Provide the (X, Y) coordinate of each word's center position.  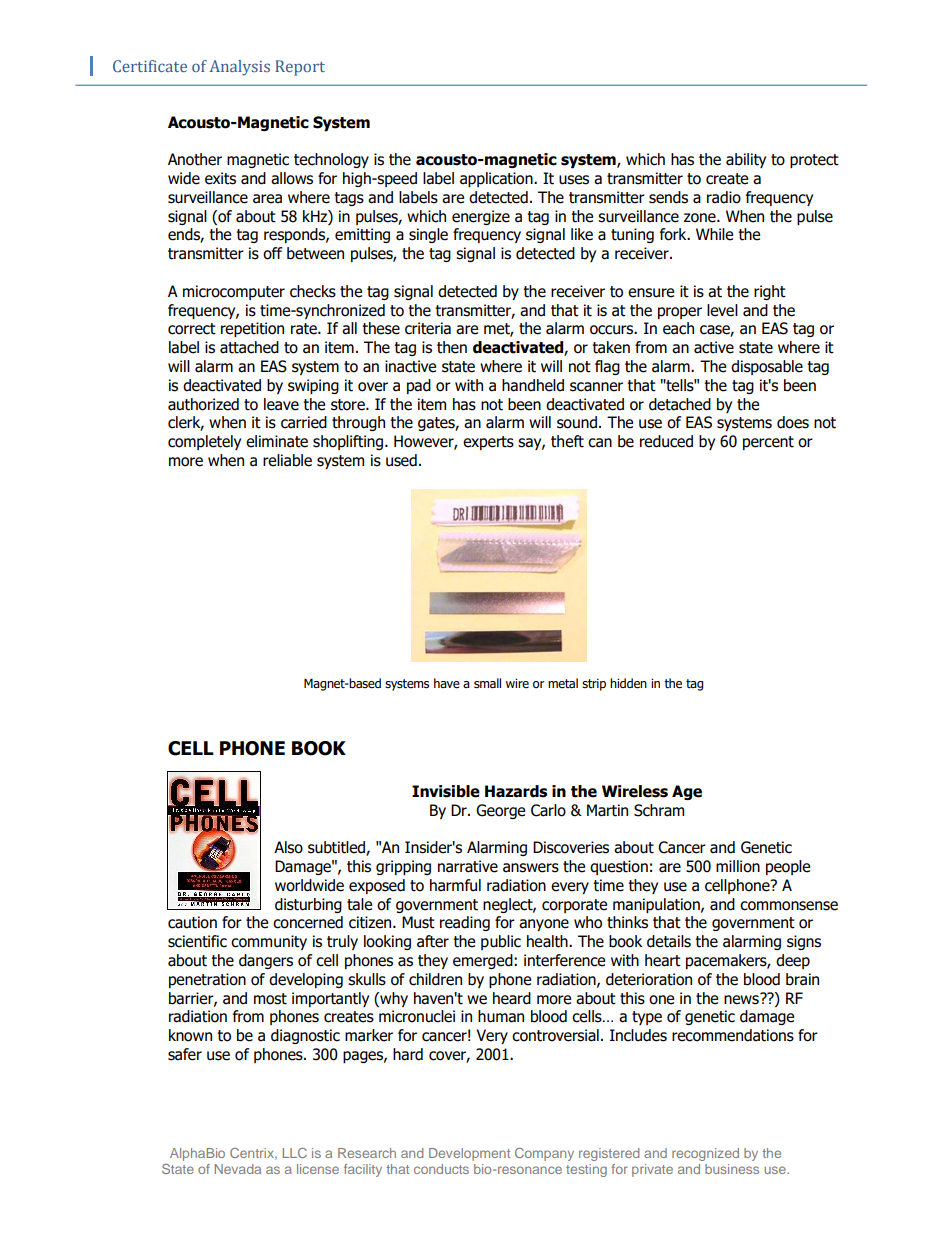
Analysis (239, 68)
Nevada (238, 1169)
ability (746, 160)
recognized (705, 1154)
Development (469, 1154)
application (497, 179)
